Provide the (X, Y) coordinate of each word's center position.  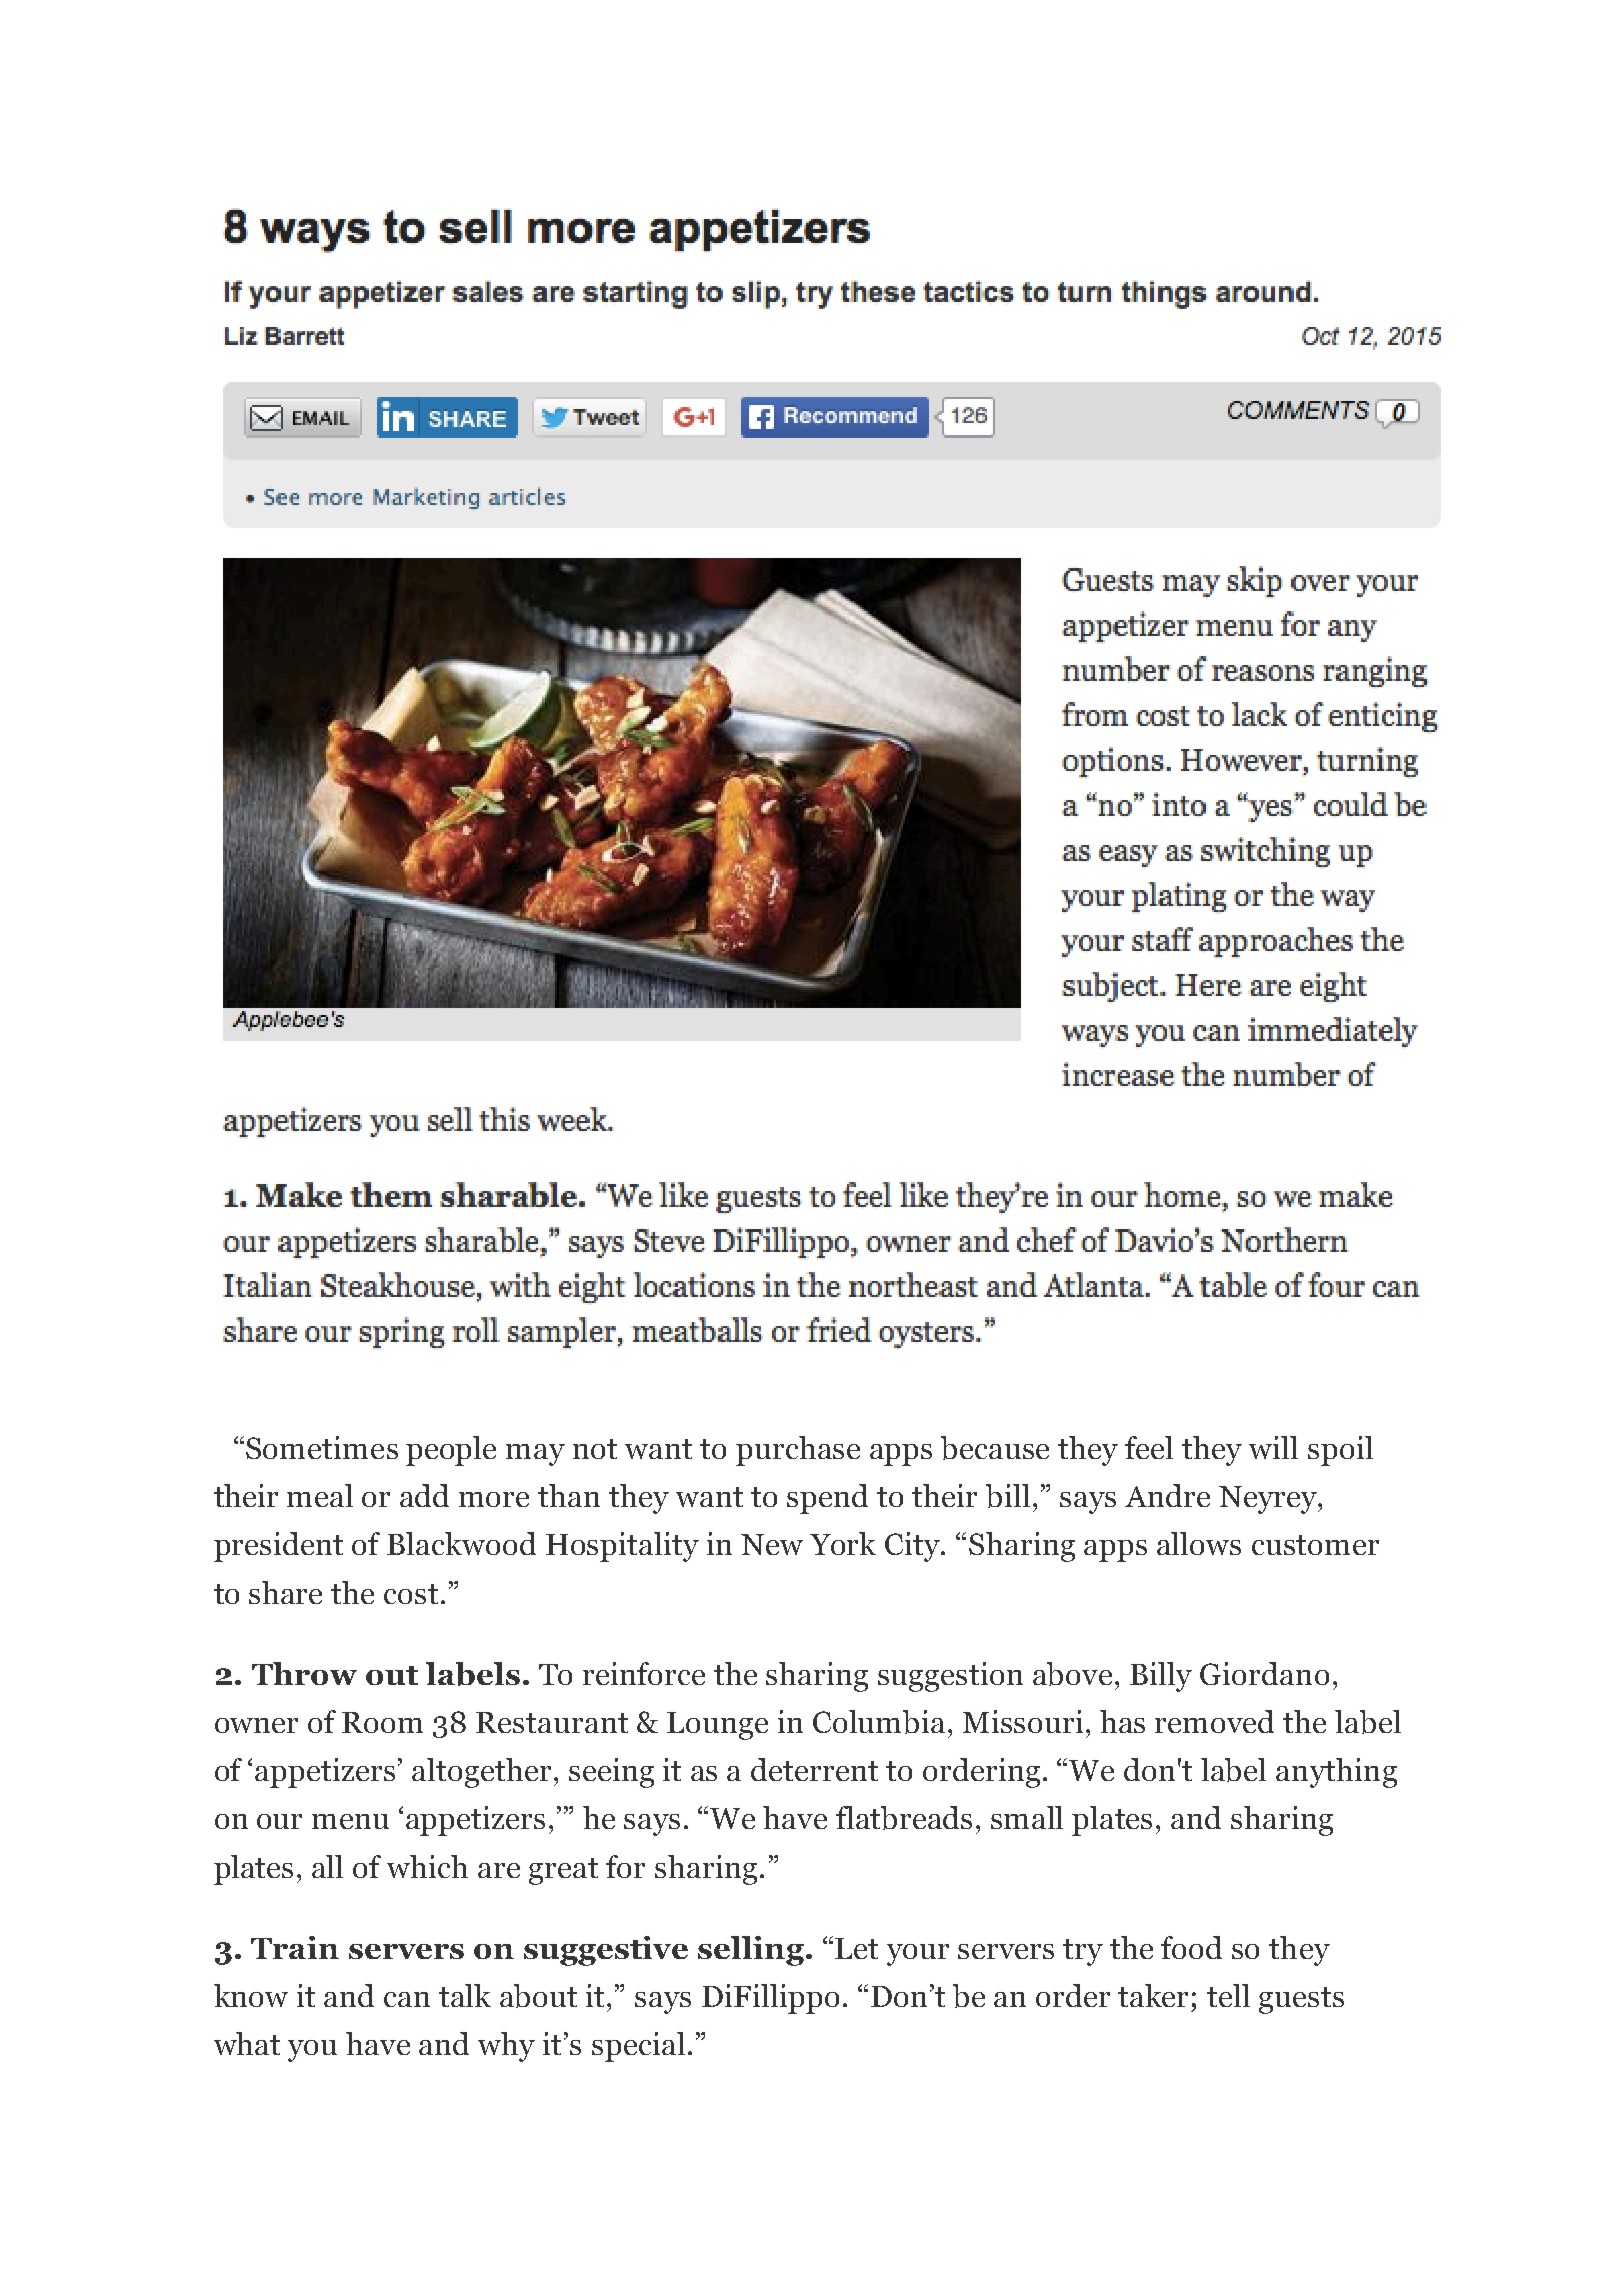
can (407, 1999)
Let (856, 1948)
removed (1214, 1721)
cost (411, 1594)
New (772, 1544)
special (638, 2047)
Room (382, 1722)
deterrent (814, 1769)
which (427, 1866)
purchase (798, 1451)
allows (1199, 1543)
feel (1149, 1447)
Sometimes (322, 1447)
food (1191, 1947)
